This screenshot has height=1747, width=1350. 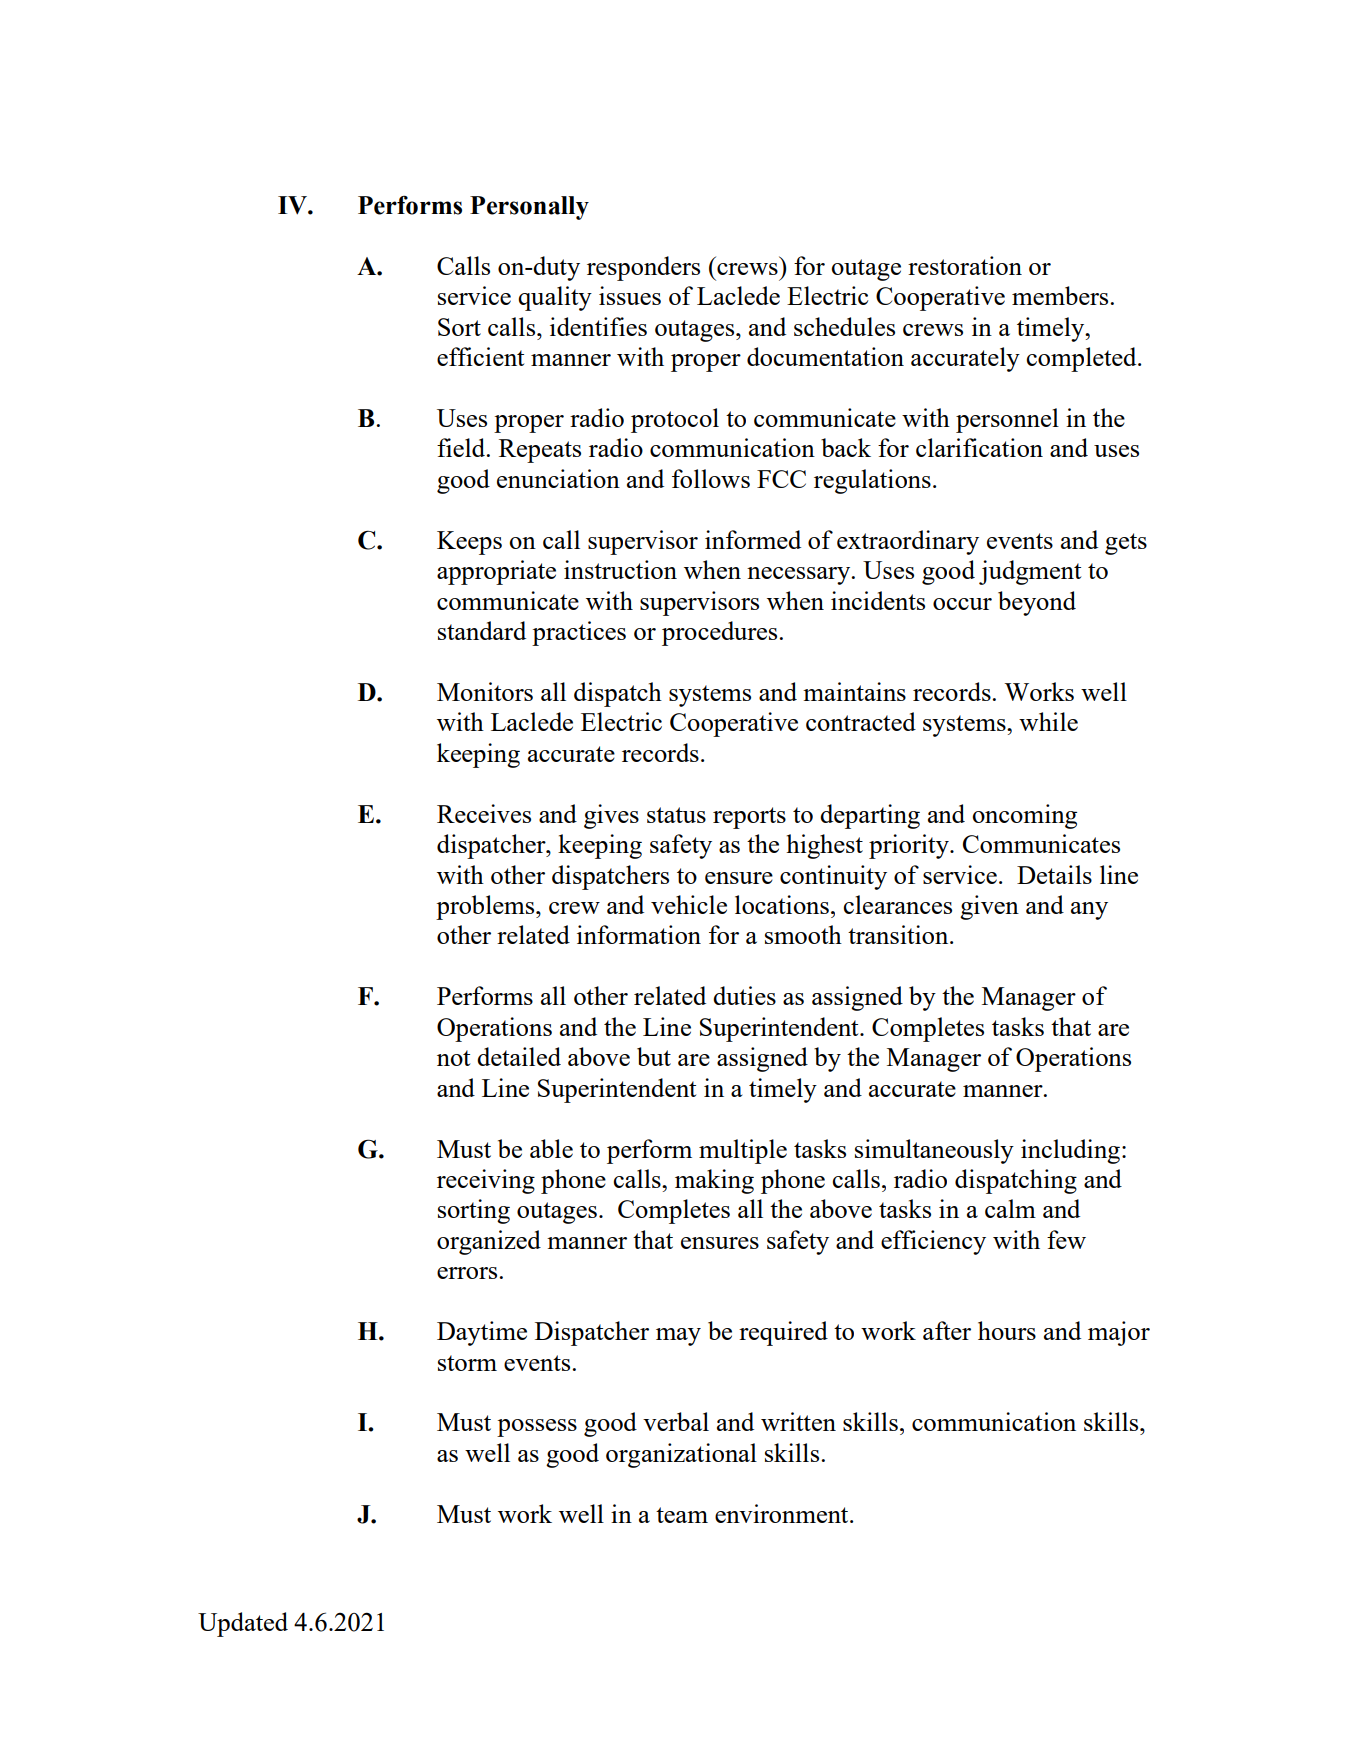 I want to click on responders, so click(x=643, y=268).
